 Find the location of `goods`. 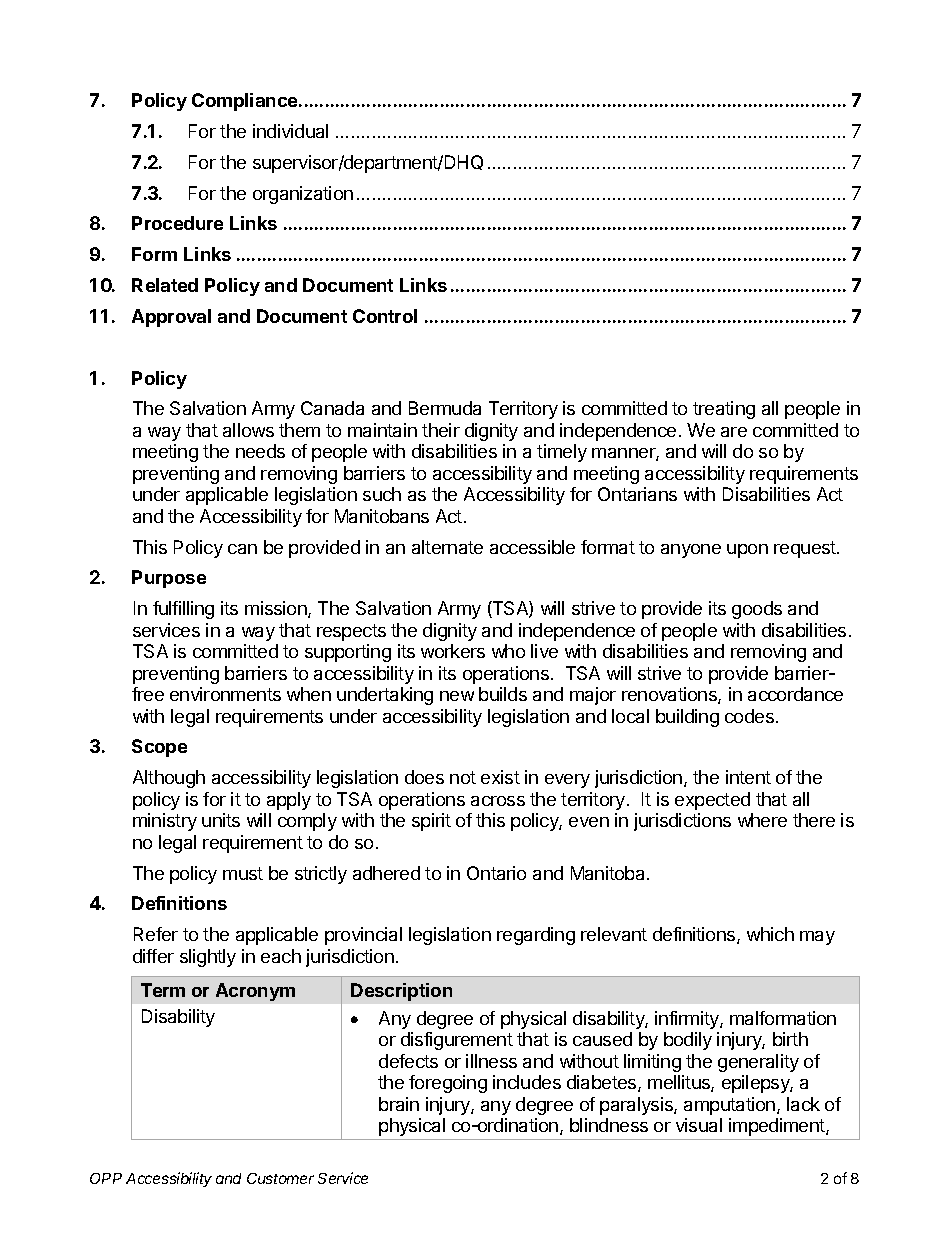

goods is located at coordinates (757, 610).
